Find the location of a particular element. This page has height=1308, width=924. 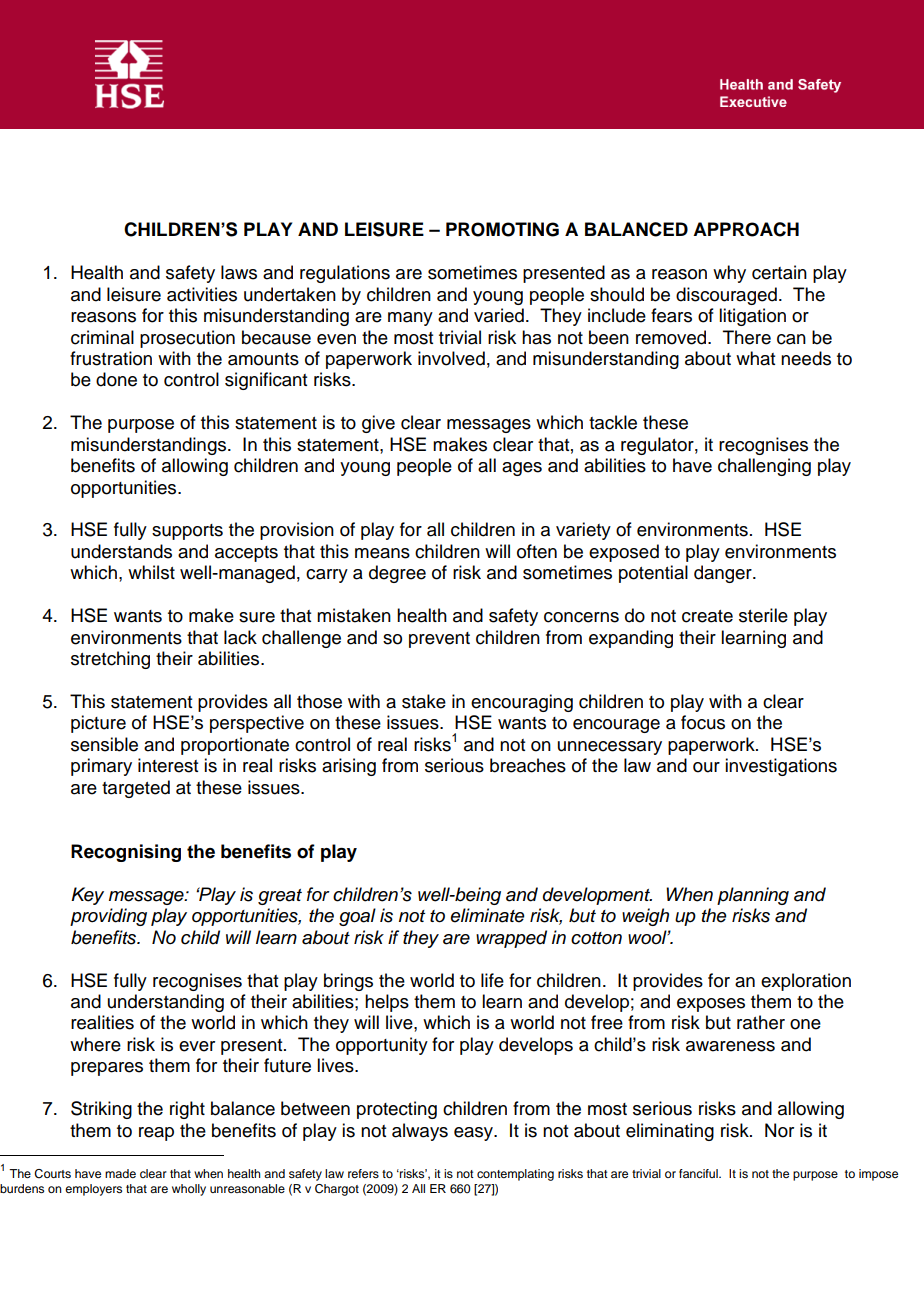

challenging is located at coordinates (764, 467).
